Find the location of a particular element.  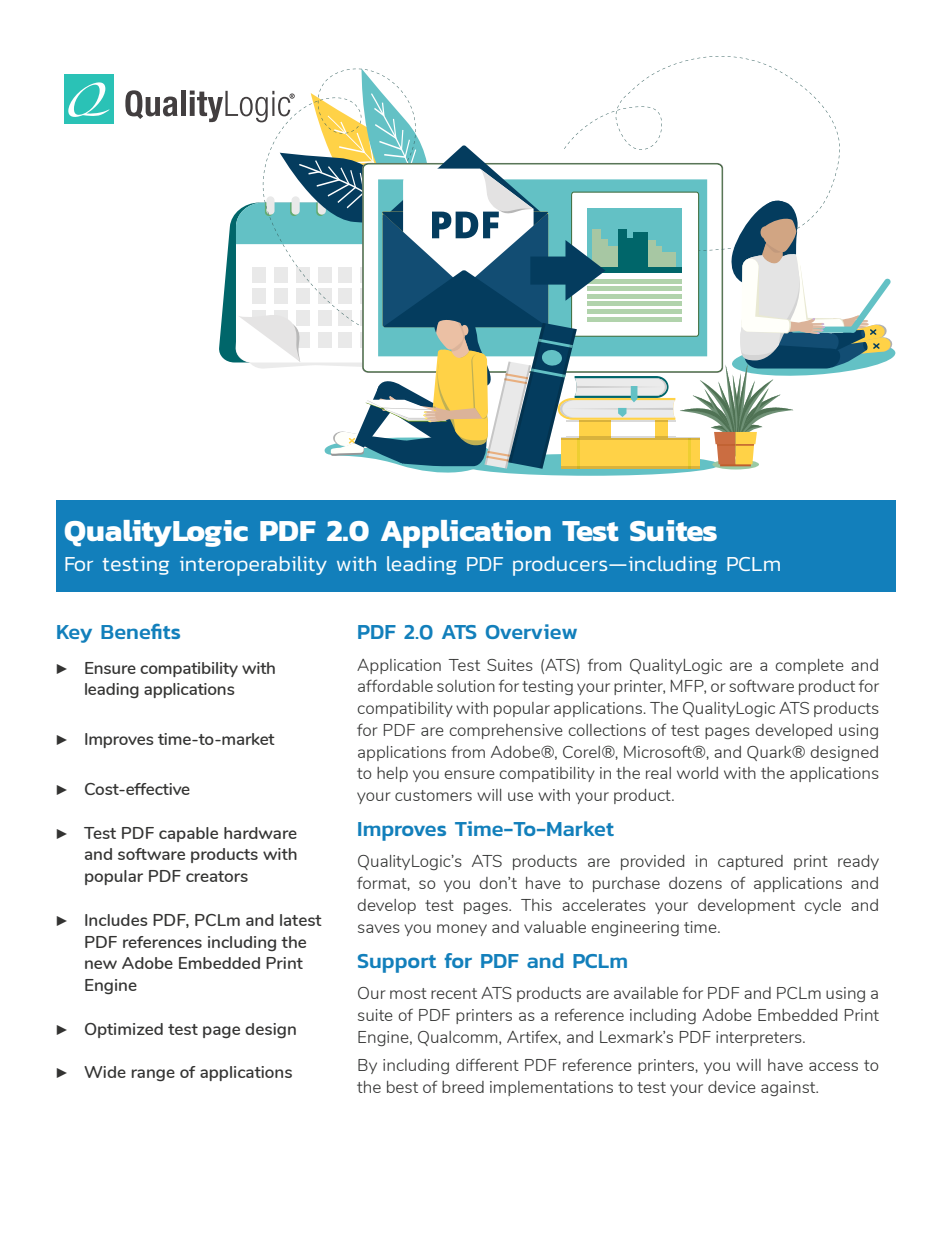

Overview is located at coordinates (531, 631).
